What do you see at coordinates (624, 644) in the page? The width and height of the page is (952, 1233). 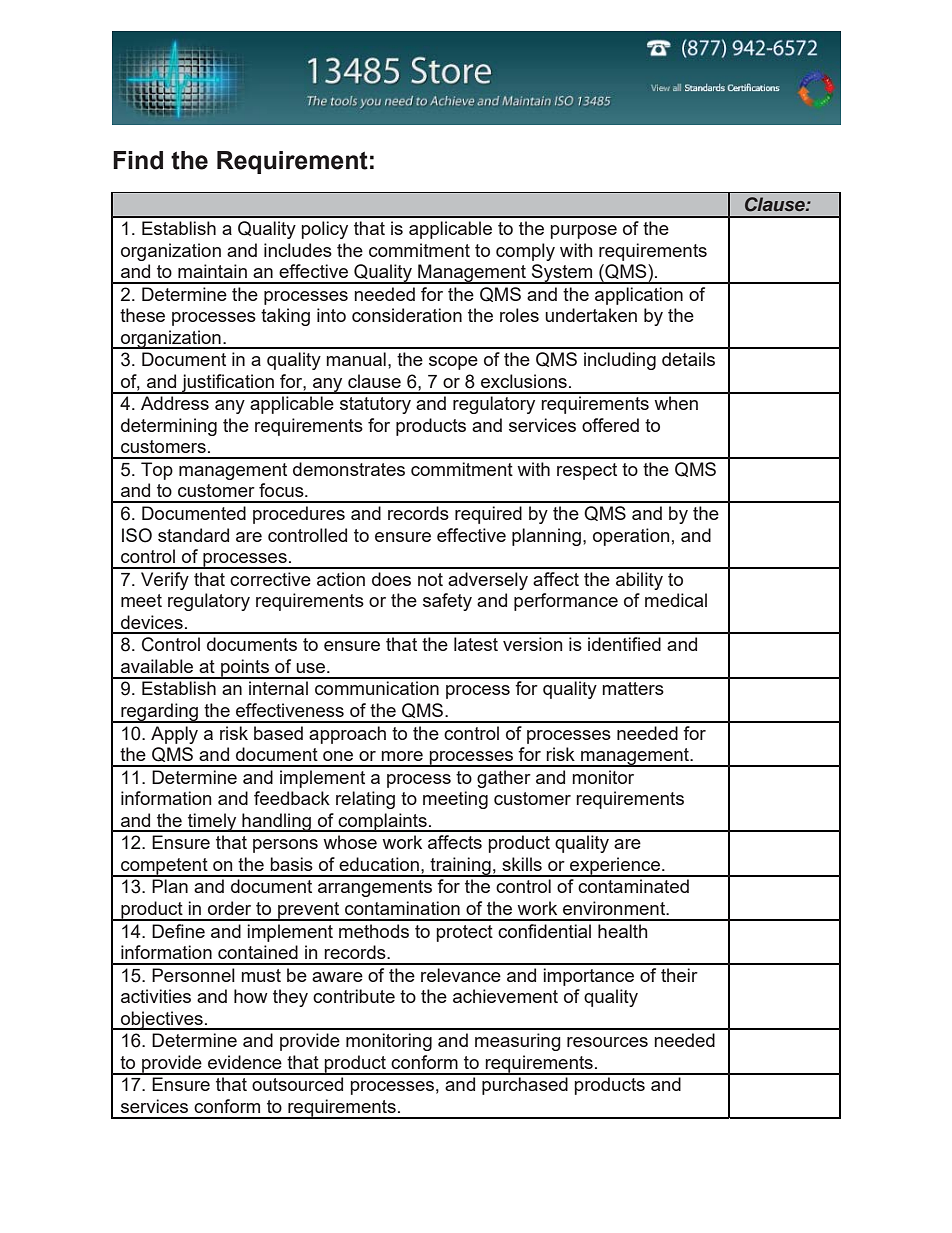 I see `identified` at bounding box center [624, 644].
